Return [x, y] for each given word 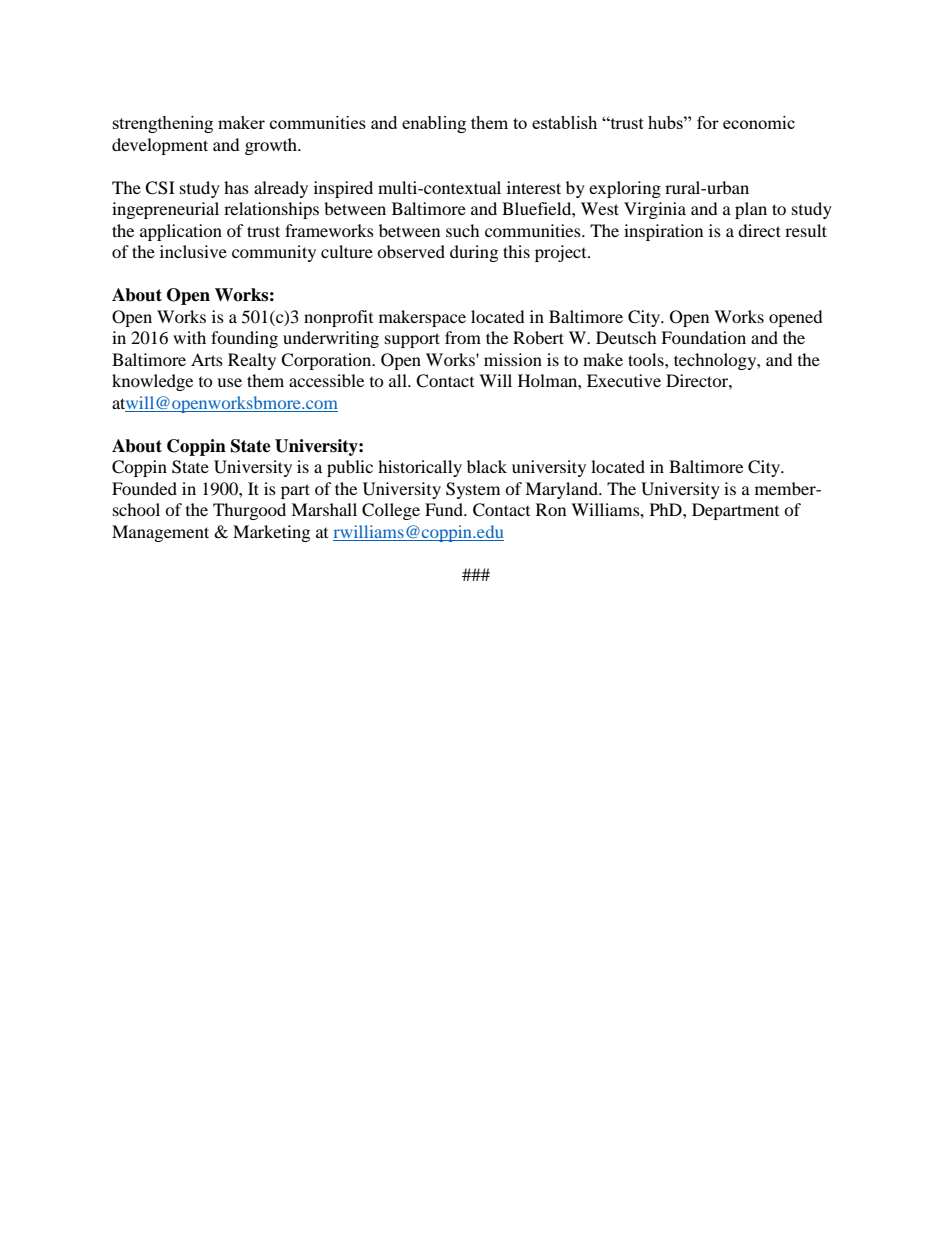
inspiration [663, 232]
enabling [434, 124]
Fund [445, 509]
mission [513, 359]
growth [272, 146]
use [229, 382]
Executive [624, 380]
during [474, 253]
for [708, 122]
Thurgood [249, 511]
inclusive [193, 251]
